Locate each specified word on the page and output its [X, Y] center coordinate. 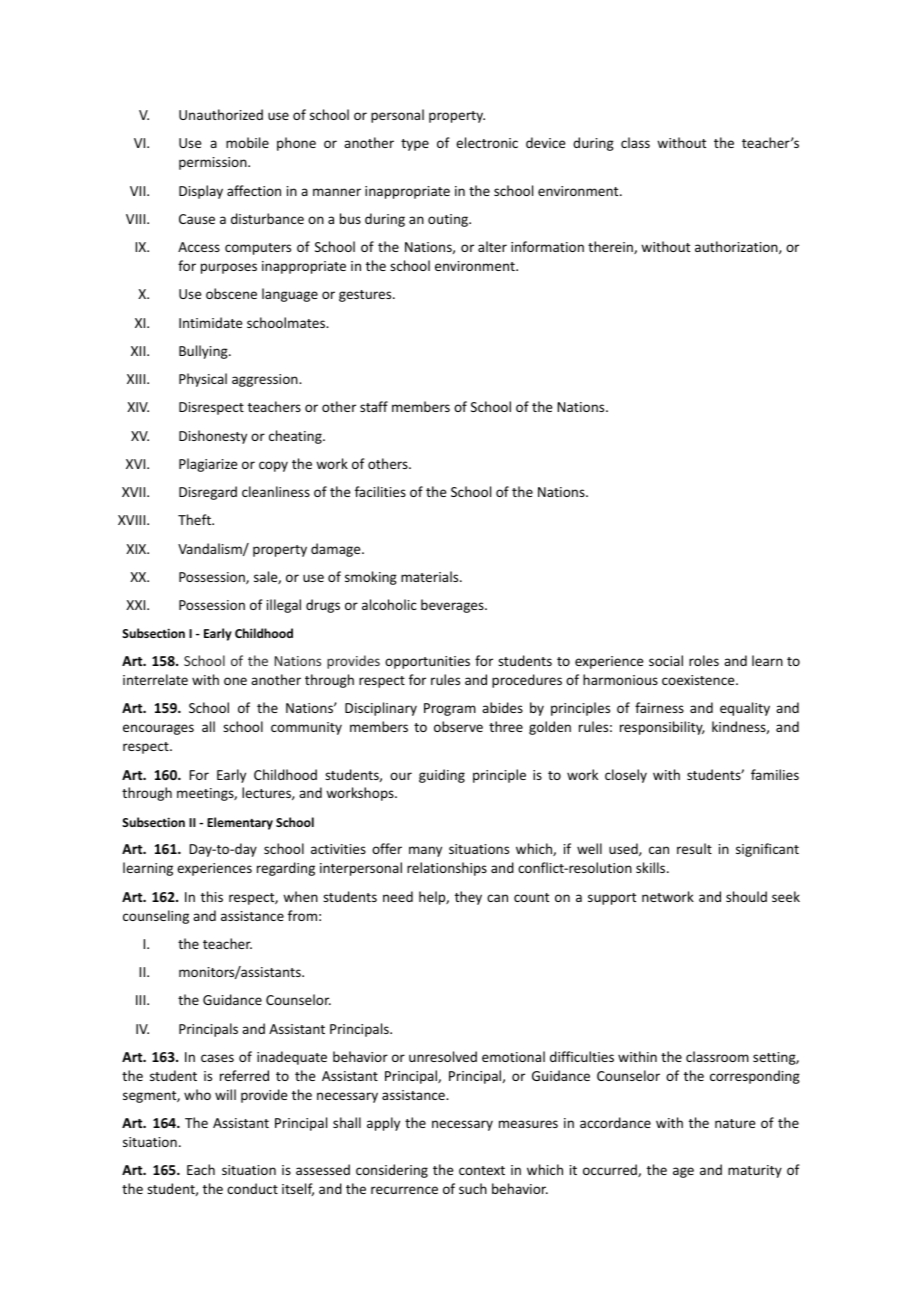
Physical [203, 380]
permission [214, 163]
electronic [487, 142]
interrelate [155, 679]
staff [374, 406]
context [482, 1170]
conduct [252, 1188]
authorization [737, 247]
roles [704, 660]
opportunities [427, 662]
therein [611, 247]
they [468, 898]
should [746, 896]
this [212, 896]
